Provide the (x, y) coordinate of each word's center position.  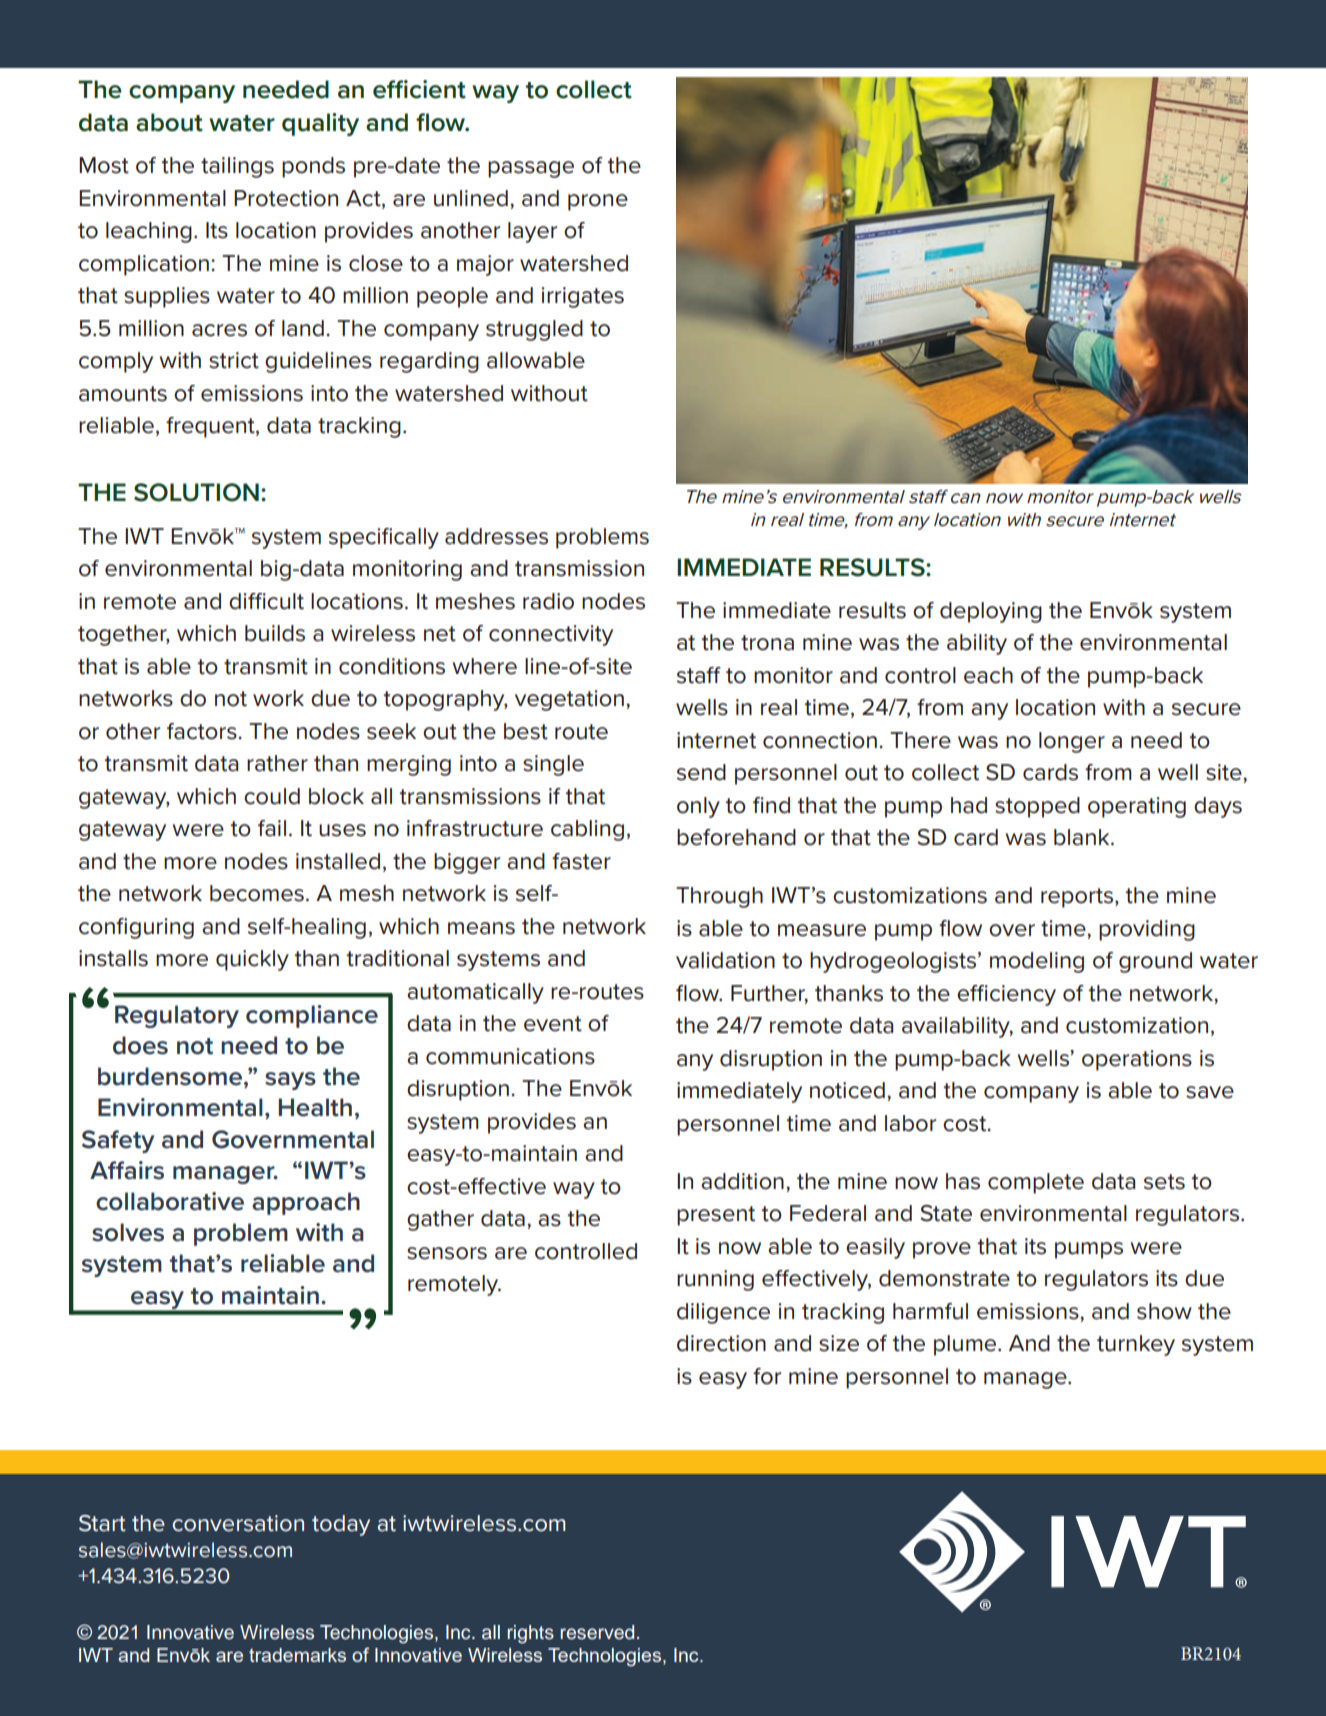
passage (531, 169)
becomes (257, 893)
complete (1036, 1183)
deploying (991, 612)
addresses (496, 536)
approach (306, 1203)
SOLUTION (196, 492)
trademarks (297, 1655)
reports (1078, 898)
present (716, 1216)
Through (719, 897)
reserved (597, 1632)
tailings (237, 167)
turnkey (1136, 1345)
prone (598, 202)
